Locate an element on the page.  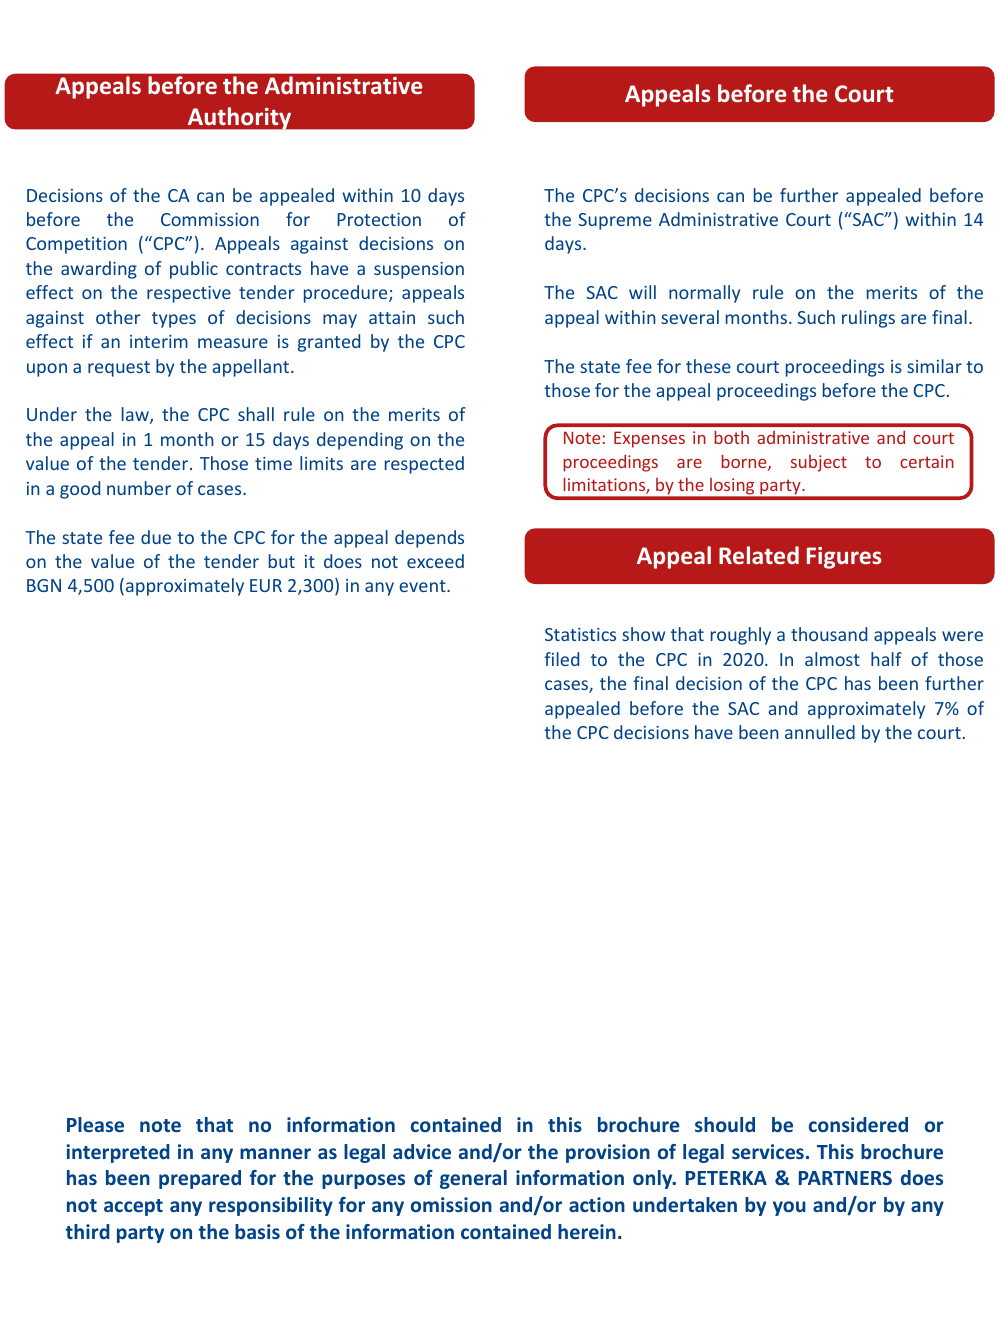
PARTNERS is located at coordinates (845, 1178).
